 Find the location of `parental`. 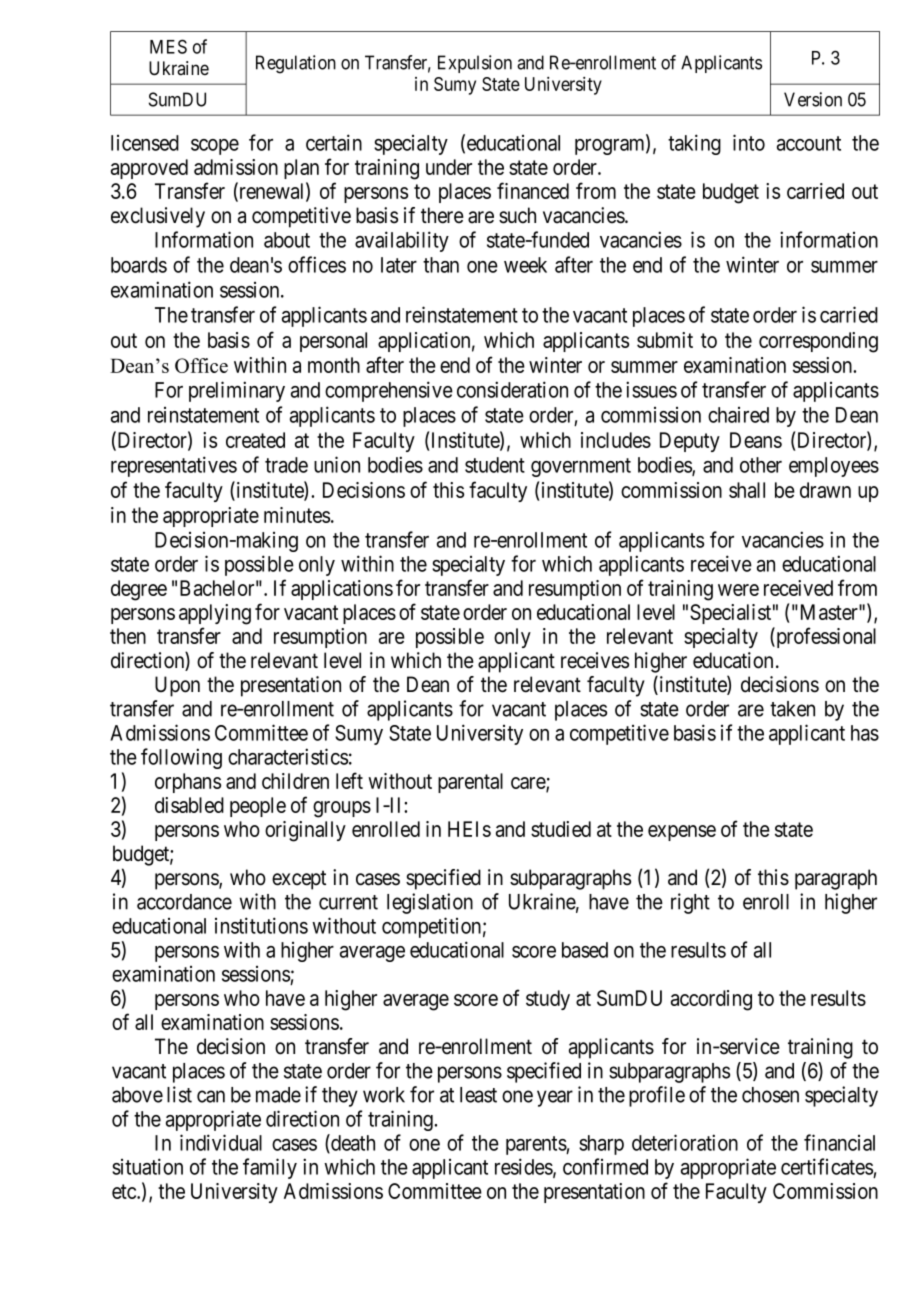

parental is located at coordinates (470, 783).
